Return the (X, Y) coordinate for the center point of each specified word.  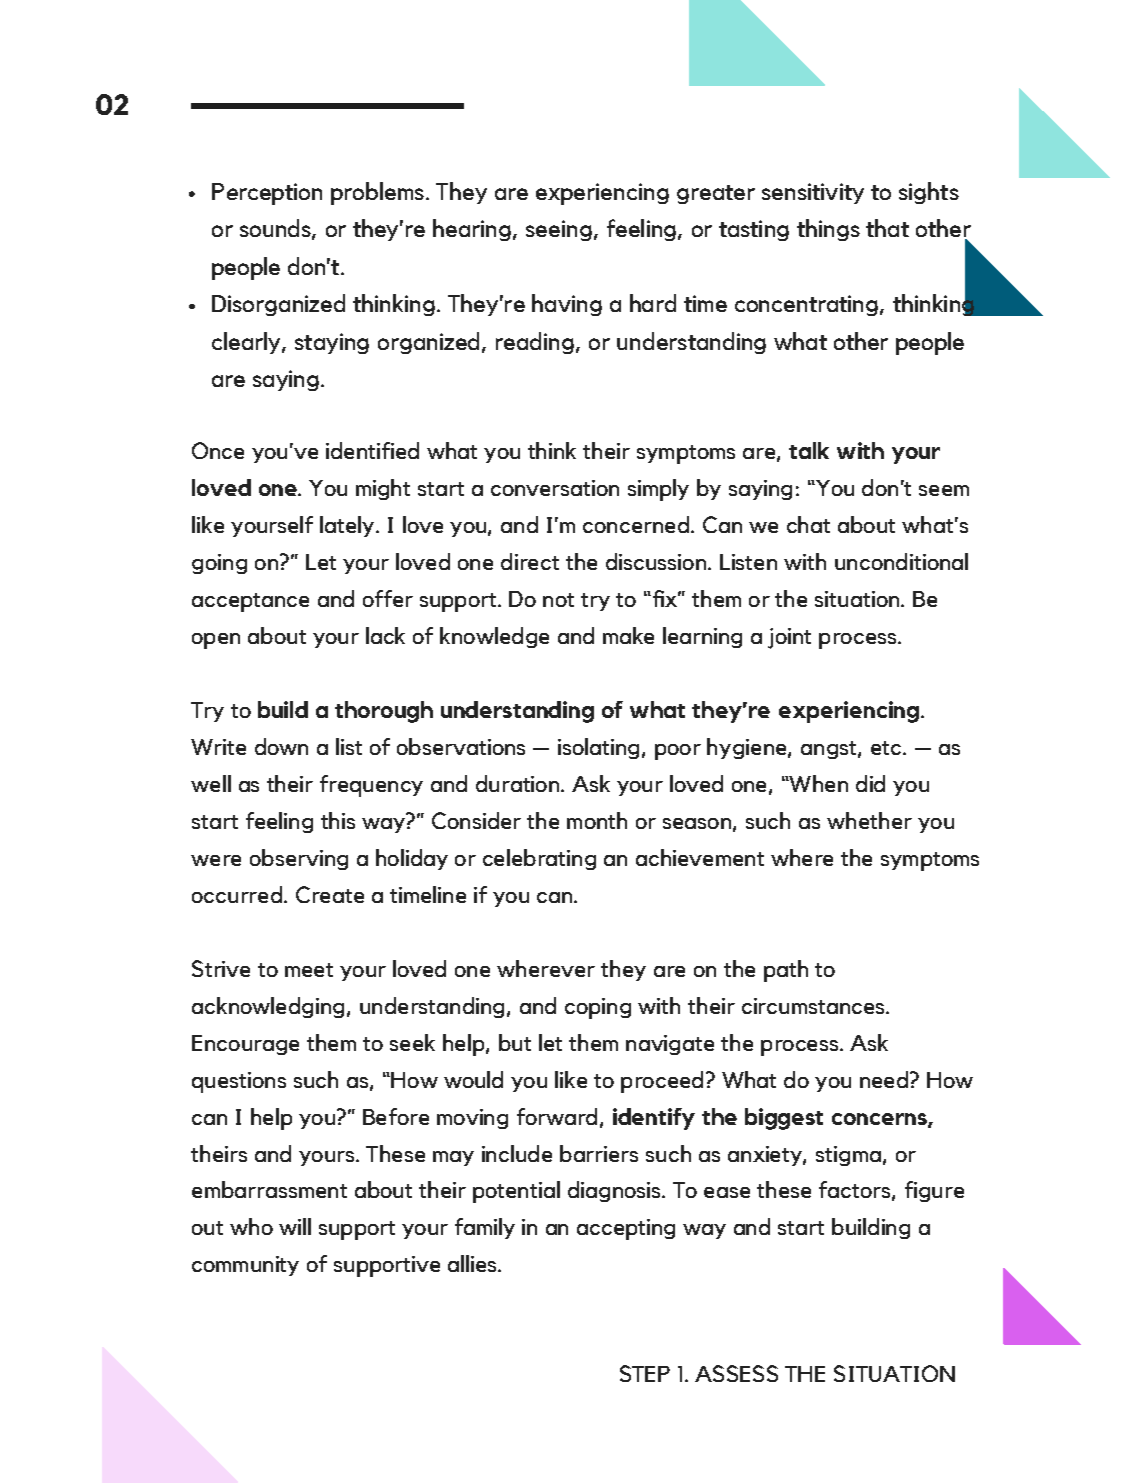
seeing (559, 230)
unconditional (901, 561)
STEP (645, 1373)
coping (598, 1008)
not (558, 600)
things (828, 230)
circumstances (814, 1006)
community (245, 1266)
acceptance (250, 602)
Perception (267, 194)
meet (309, 970)
